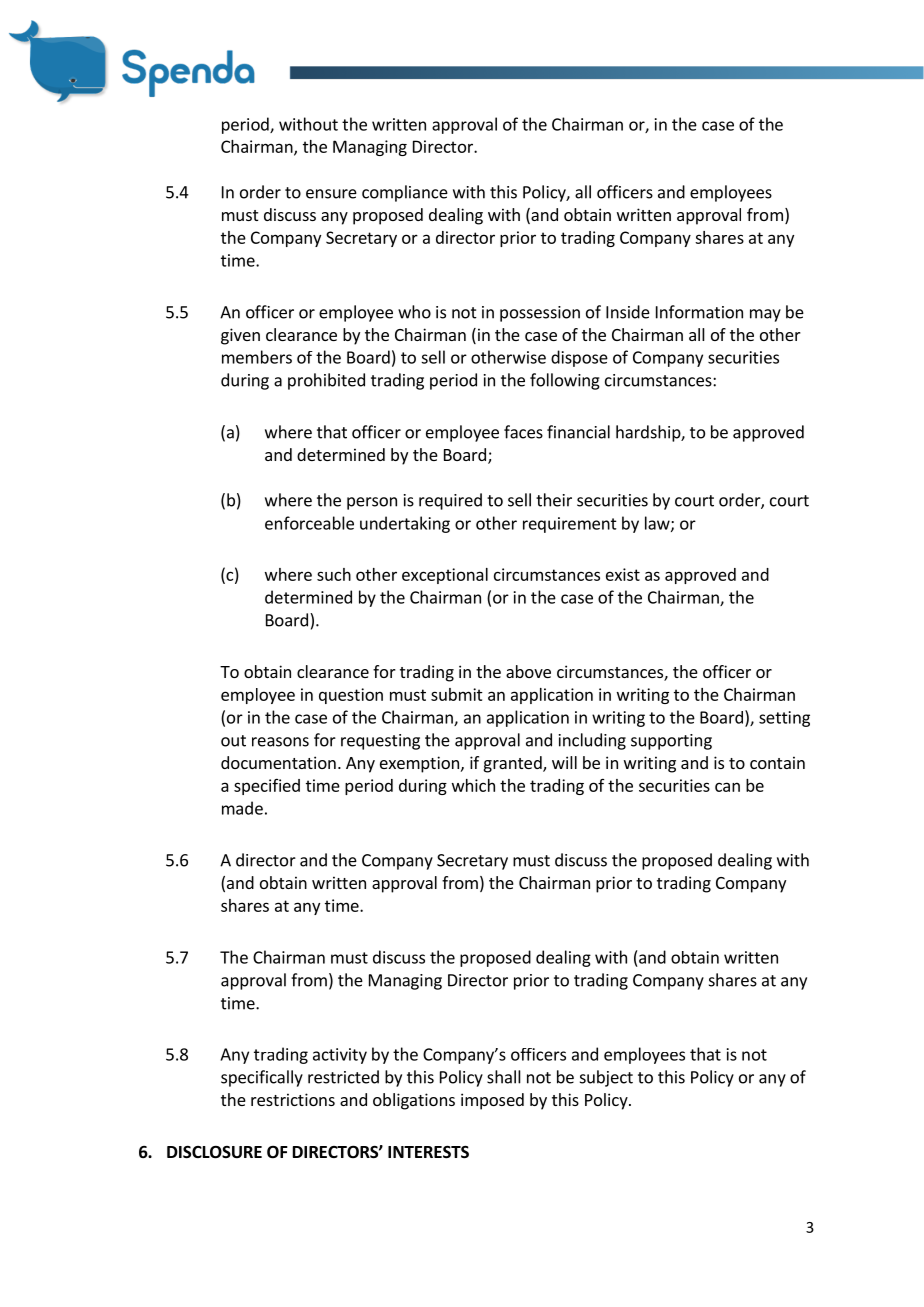  What do you see at coordinates (727, 787) in the screenshot?
I see `can` at bounding box center [727, 787].
